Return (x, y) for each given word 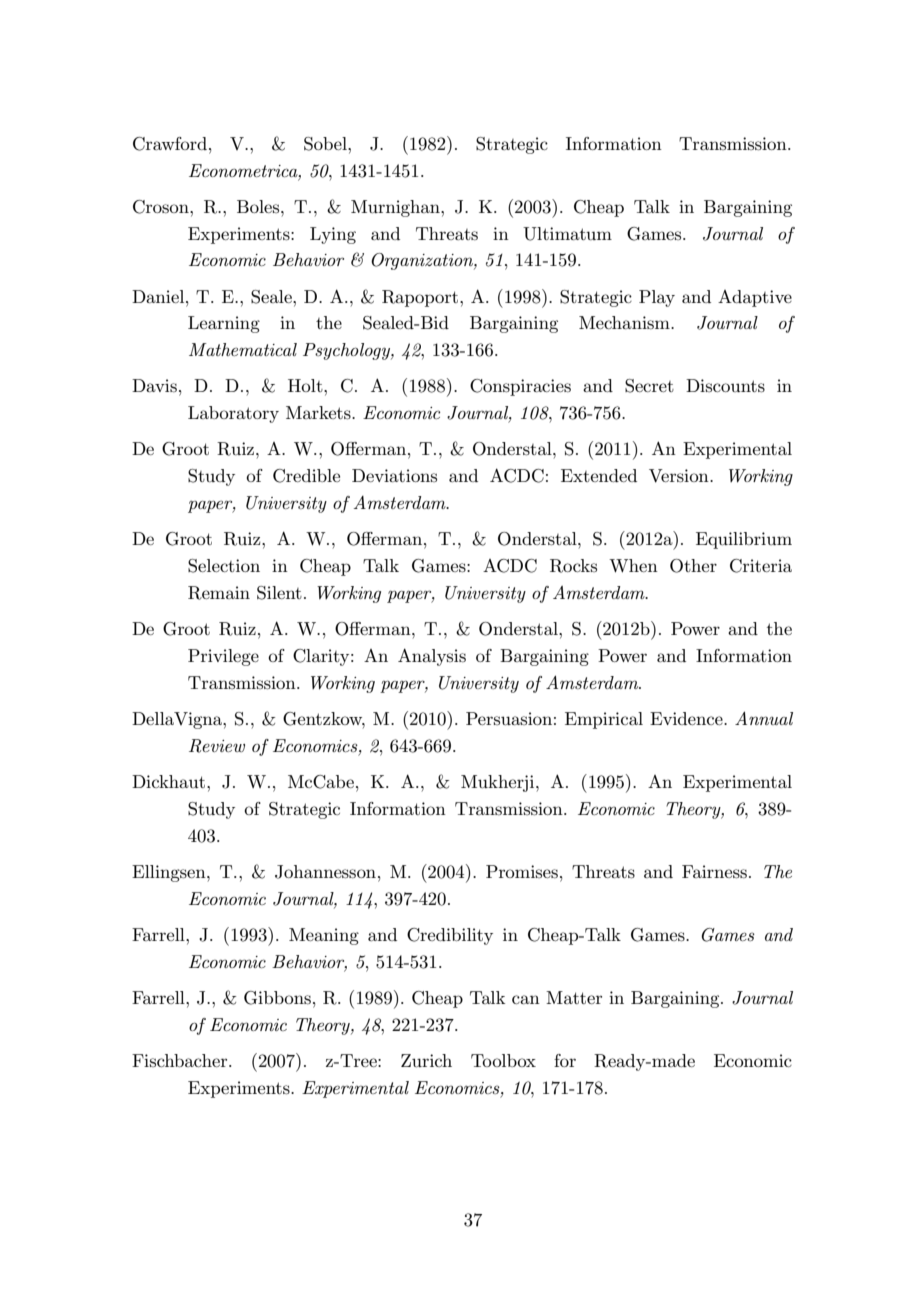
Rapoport (421, 298)
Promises (522, 872)
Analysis (432, 657)
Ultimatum (567, 234)
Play (657, 298)
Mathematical (243, 349)
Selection (224, 566)
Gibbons (277, 998)
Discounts (725, 386)
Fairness (714, 872)
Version (680, 476)
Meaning (324, 936)
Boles (259, 206)
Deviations (394, 475)
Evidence (687, 718)
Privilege (223, 657)
